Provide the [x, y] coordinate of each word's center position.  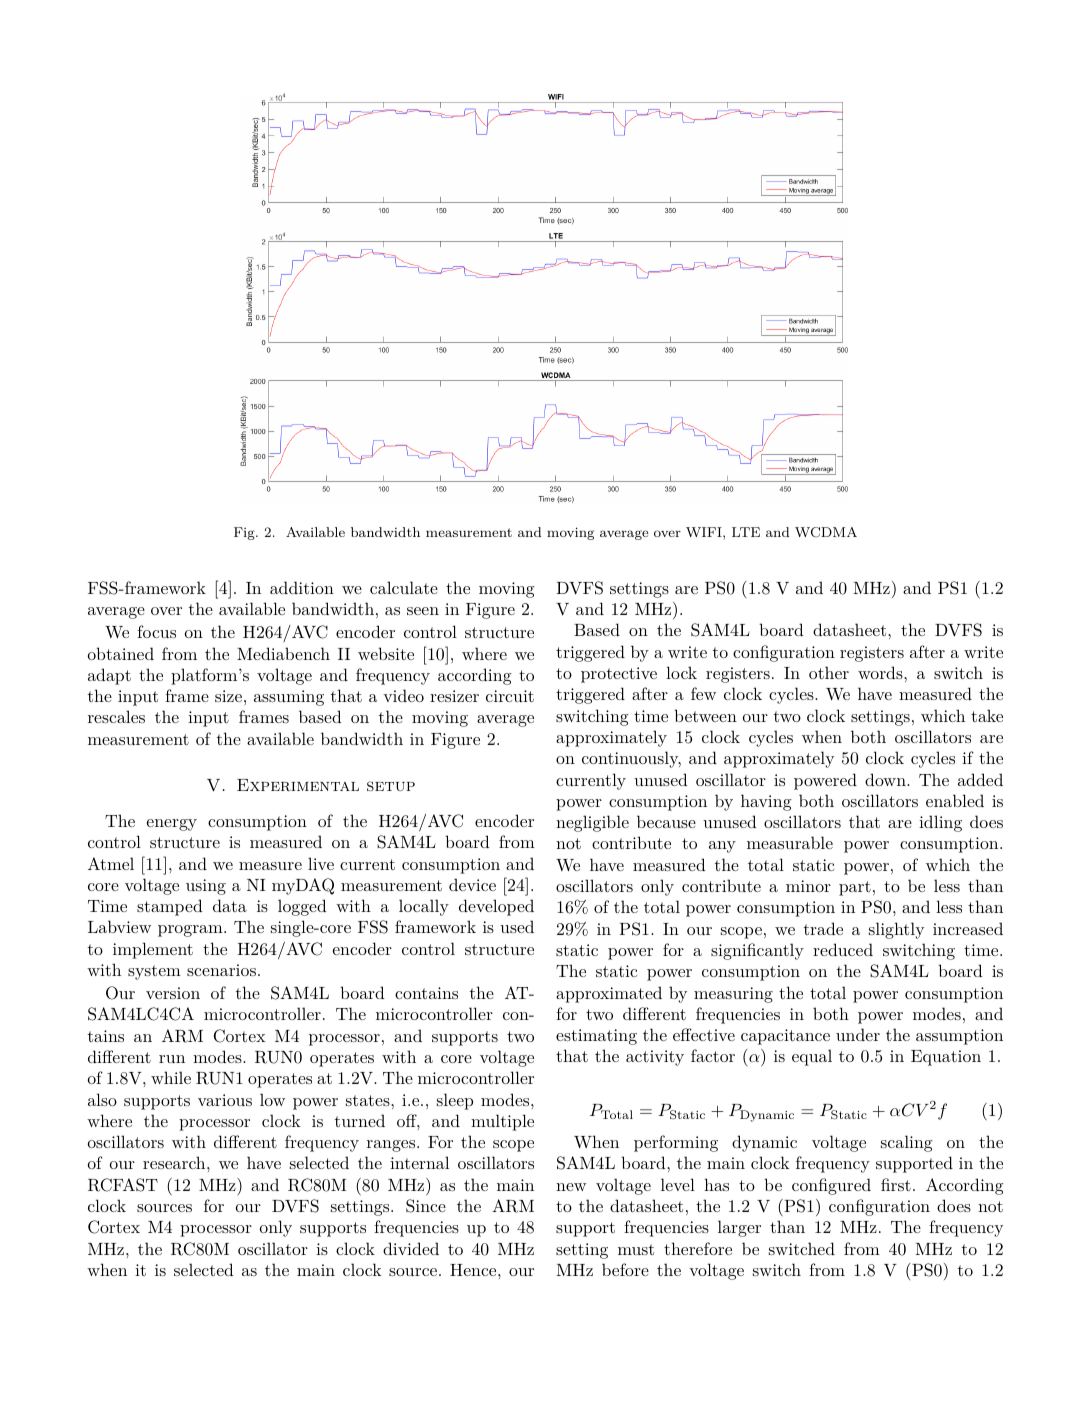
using [206, 887]
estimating [596, 1037]
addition [302, 587]
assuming [289, 698]
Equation [946, 1058]
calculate [404, 587]
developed [496, 907]
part [855, 888]
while [171, 1077]
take [987, 715]
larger [739, 1228]
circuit [510, 696]
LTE [746, 532]
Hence [473, 1270]
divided [411, 1248]
